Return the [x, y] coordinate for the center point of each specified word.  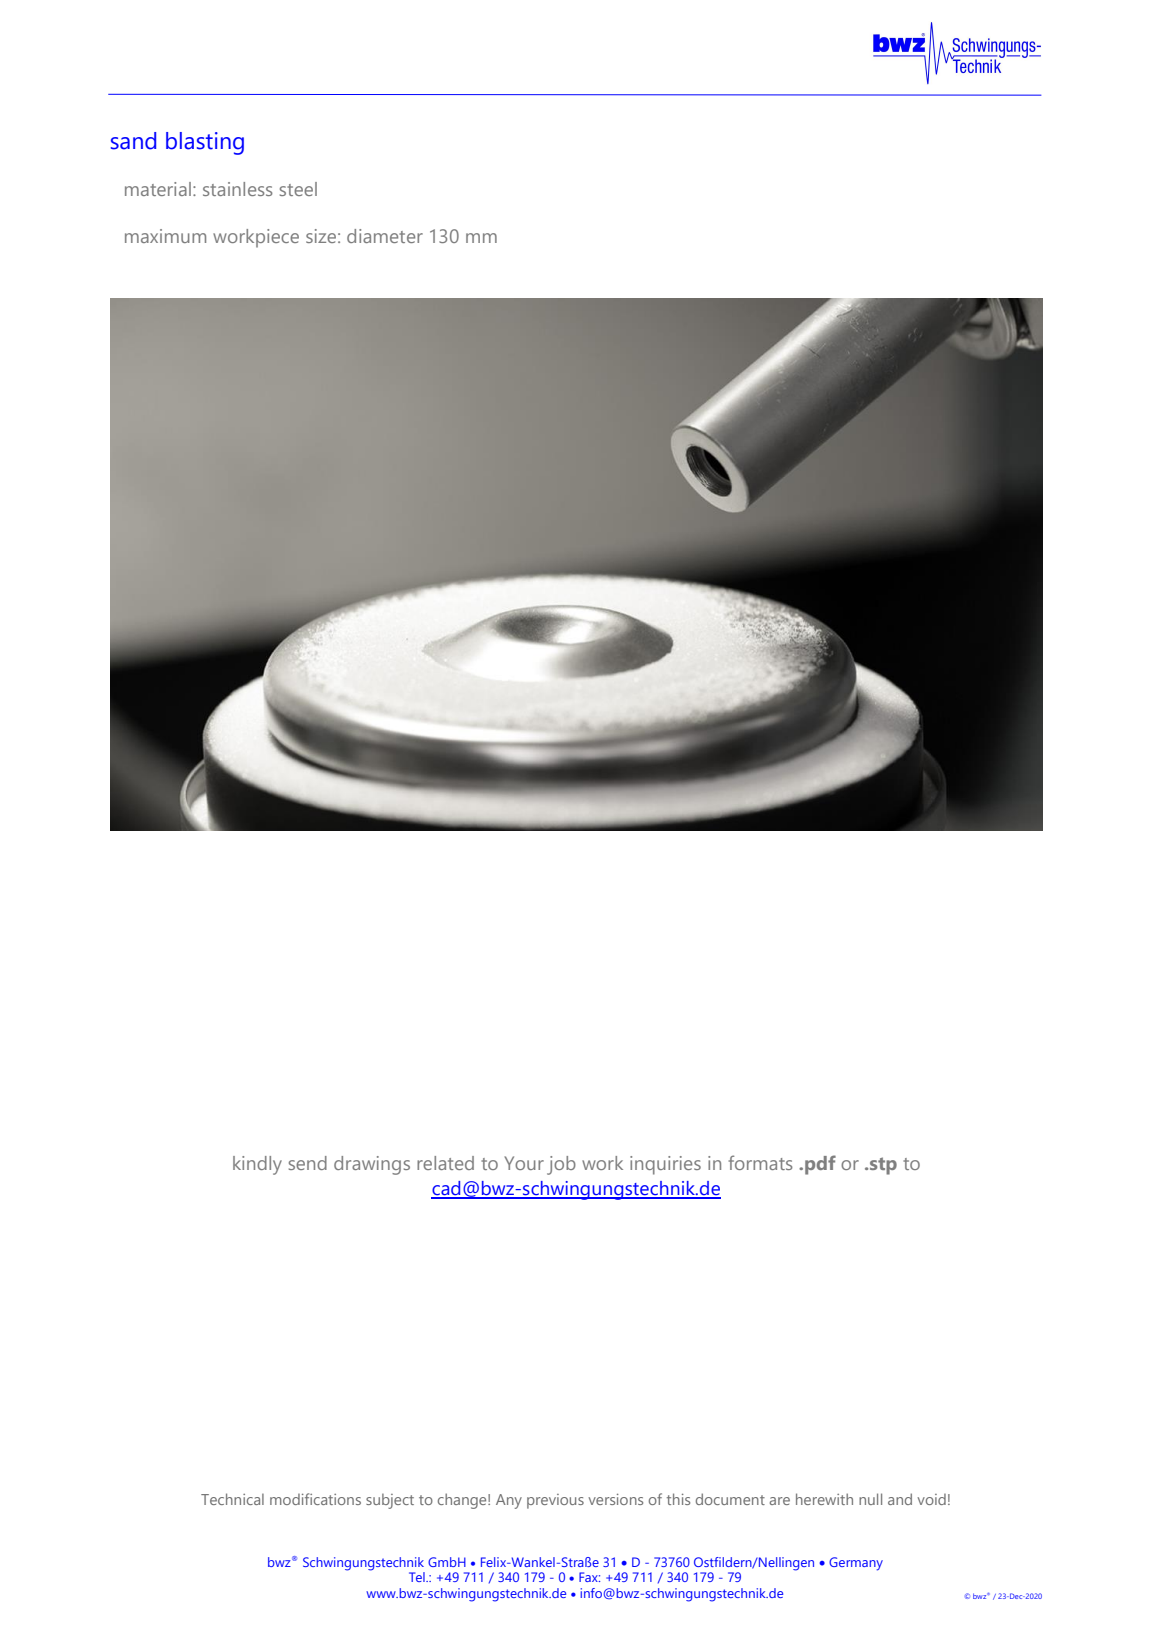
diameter [385, 236]
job [561, 1165]
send [308, 1163]
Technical [232, 1499]
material [158, 189]
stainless [238, 189]
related [445, 1163]
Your [524, 1163]
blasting [205, 143]
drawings [372, 1165]
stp [883, 1166]
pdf [820, 1165]
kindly [257, 1165]
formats [761, 1162]
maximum [165, 236]
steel [298, 189]
